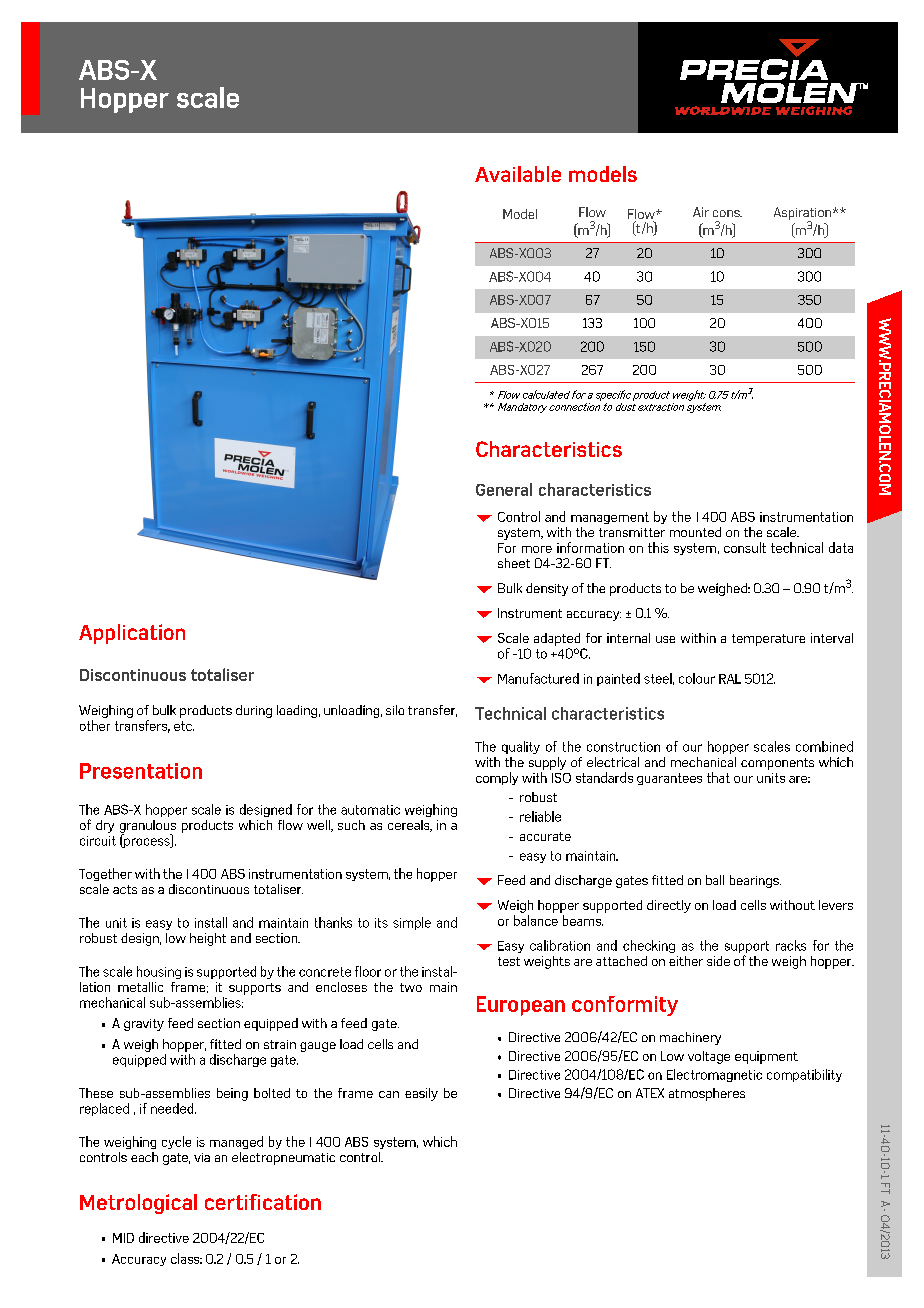 The width and height of the page is (924, 1308). Describe the element at coordinates (518, 174) in the page. I see `Available` at that location.
